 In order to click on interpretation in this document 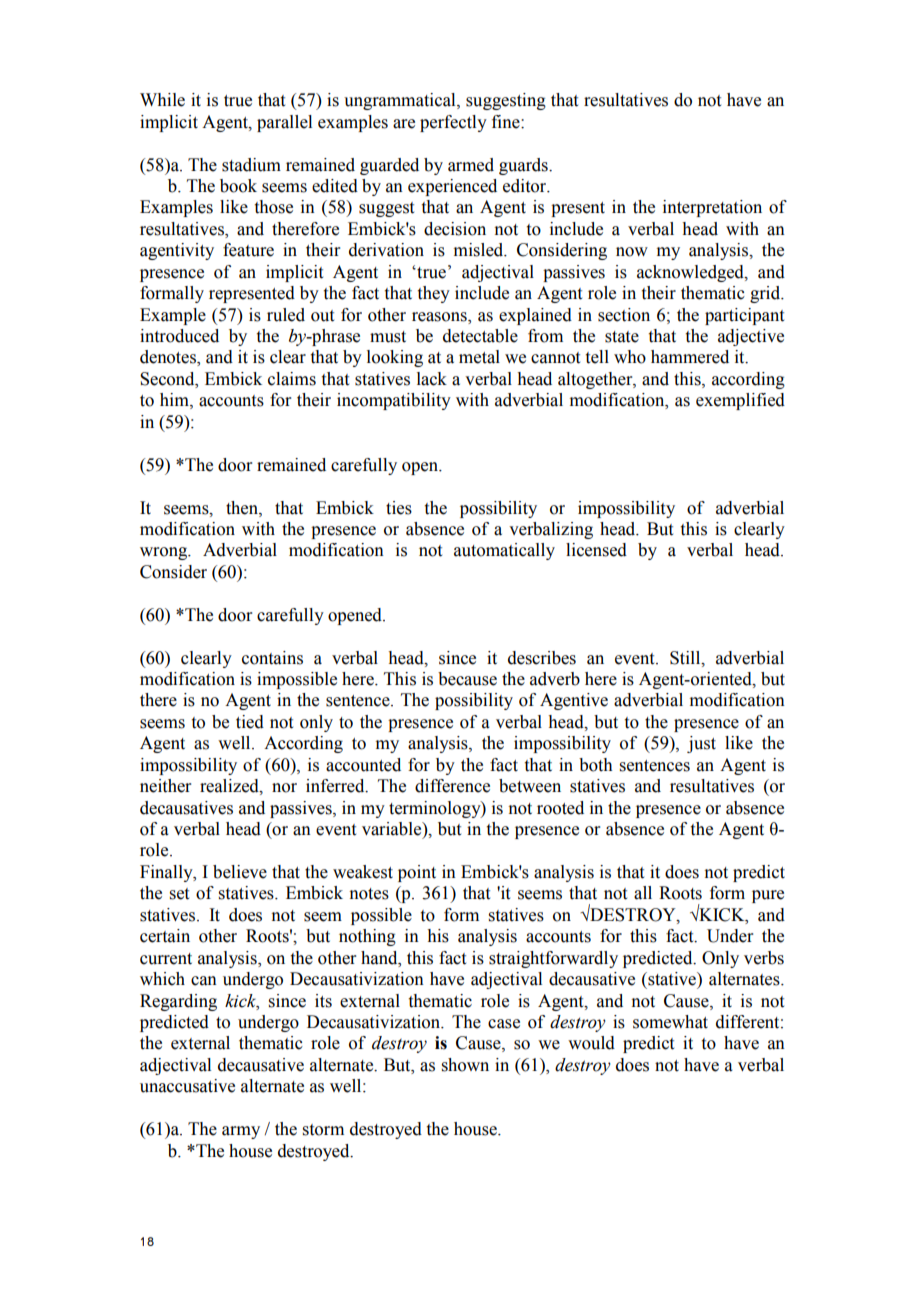, I will do `click(712, 208)`.
